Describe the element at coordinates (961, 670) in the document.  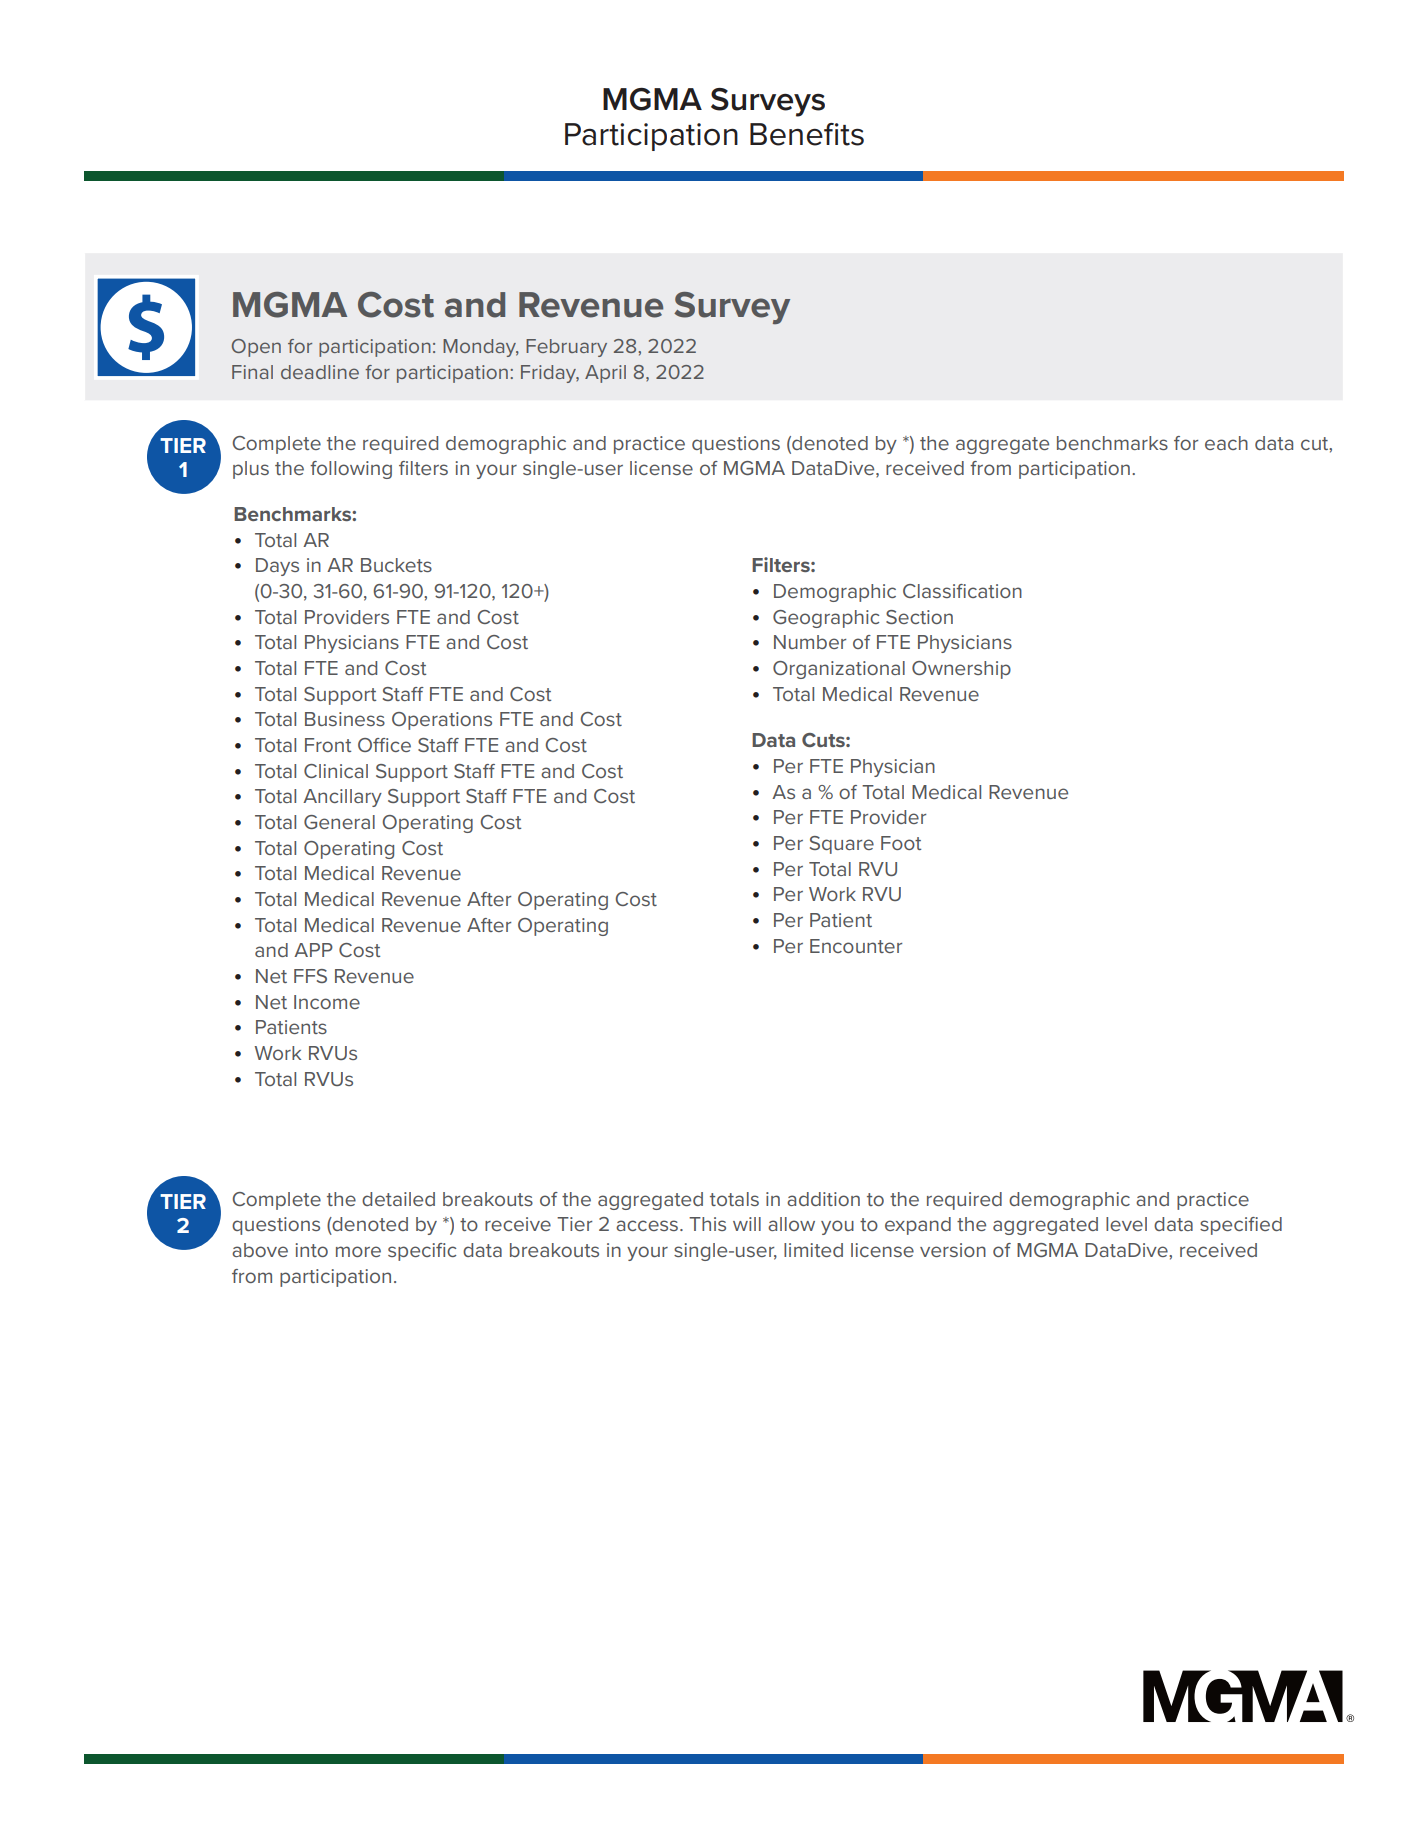
I see `Ownership` at that location.
